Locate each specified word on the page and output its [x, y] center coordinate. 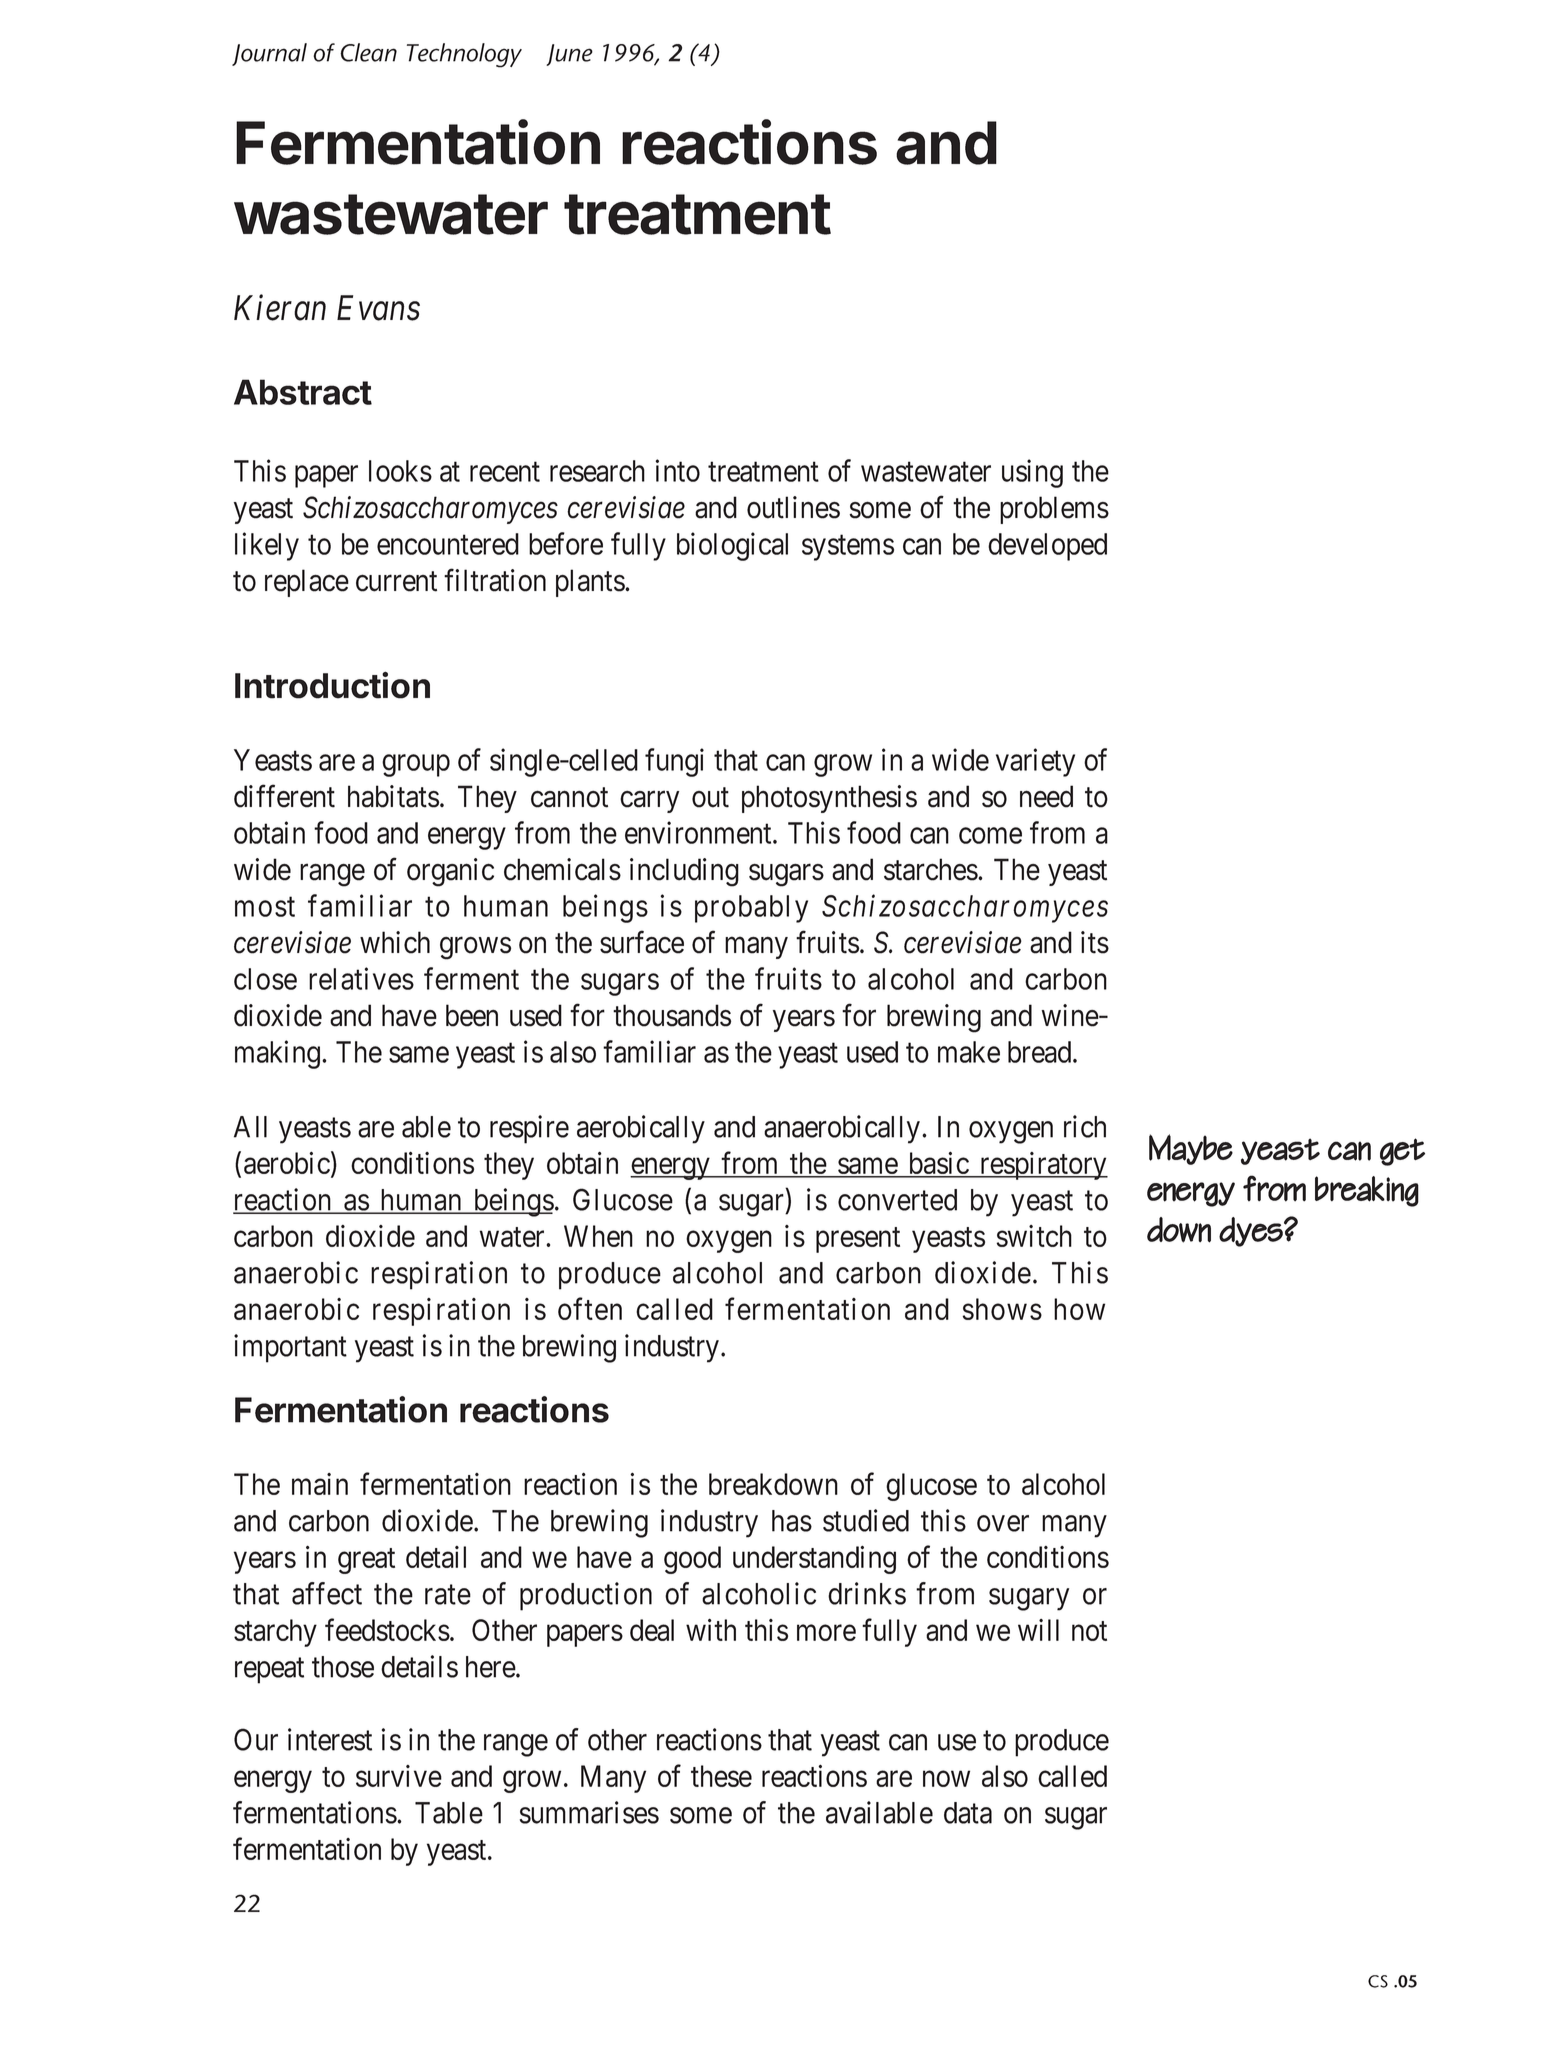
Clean [368, 52]
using [1032, 473]
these [721, 1776]
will [1038, 1630]
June [569, 55]
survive [399, 1776]
